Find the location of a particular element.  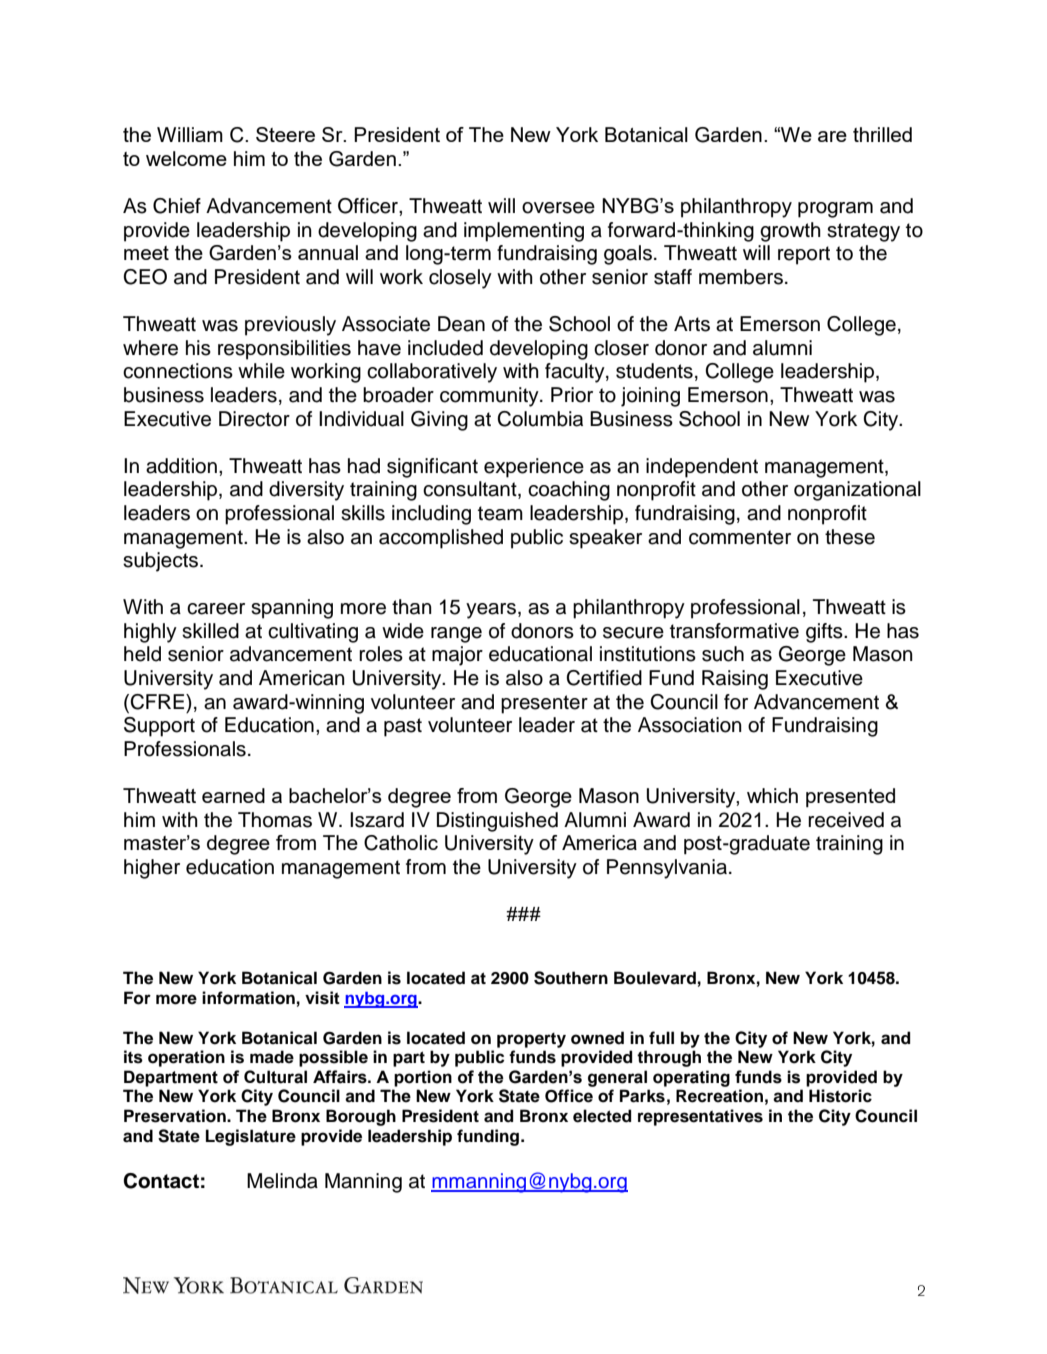

Legislature is located at coordinates (251, 1137).
